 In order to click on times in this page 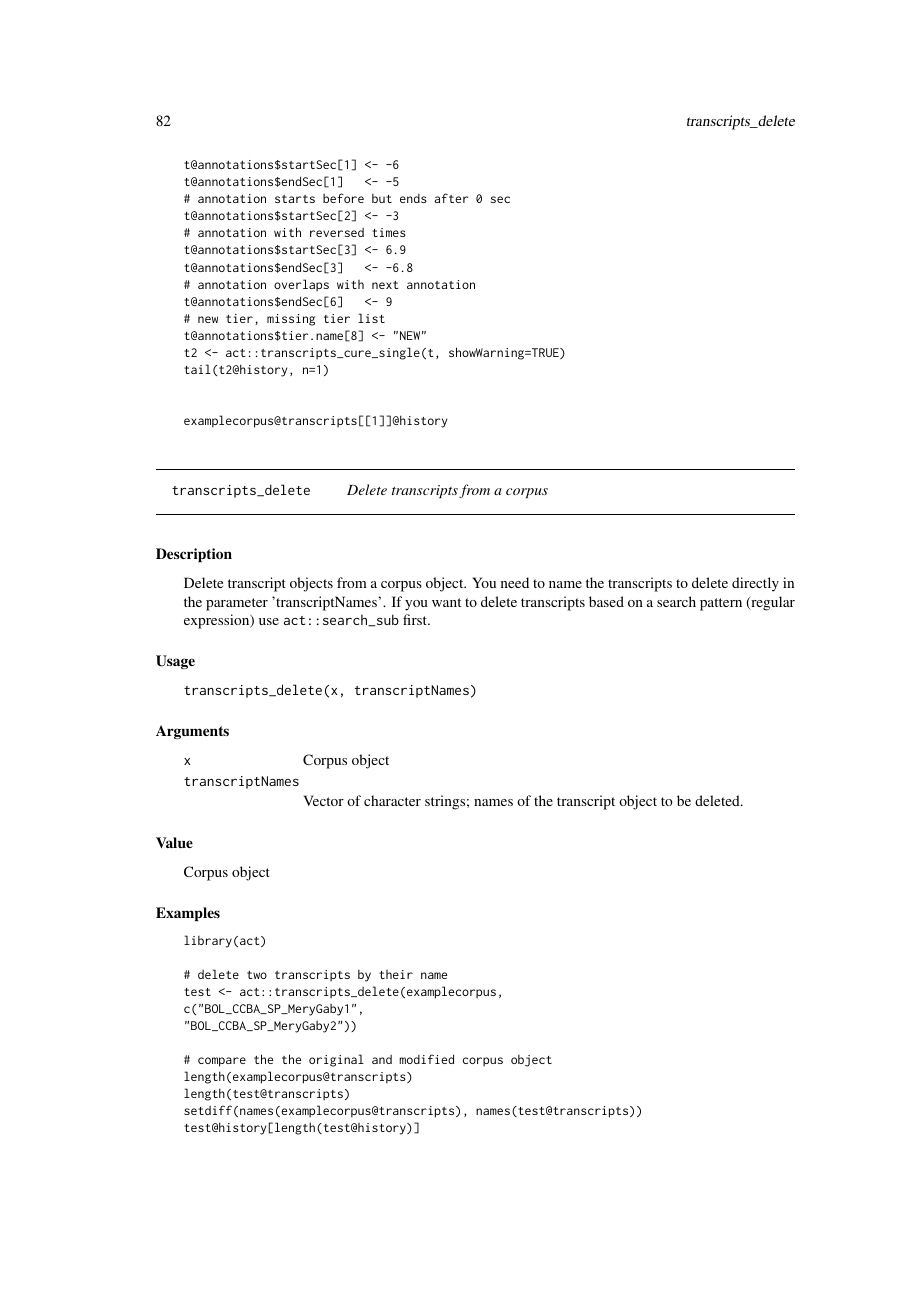, I will do `click(389, 232)`.
